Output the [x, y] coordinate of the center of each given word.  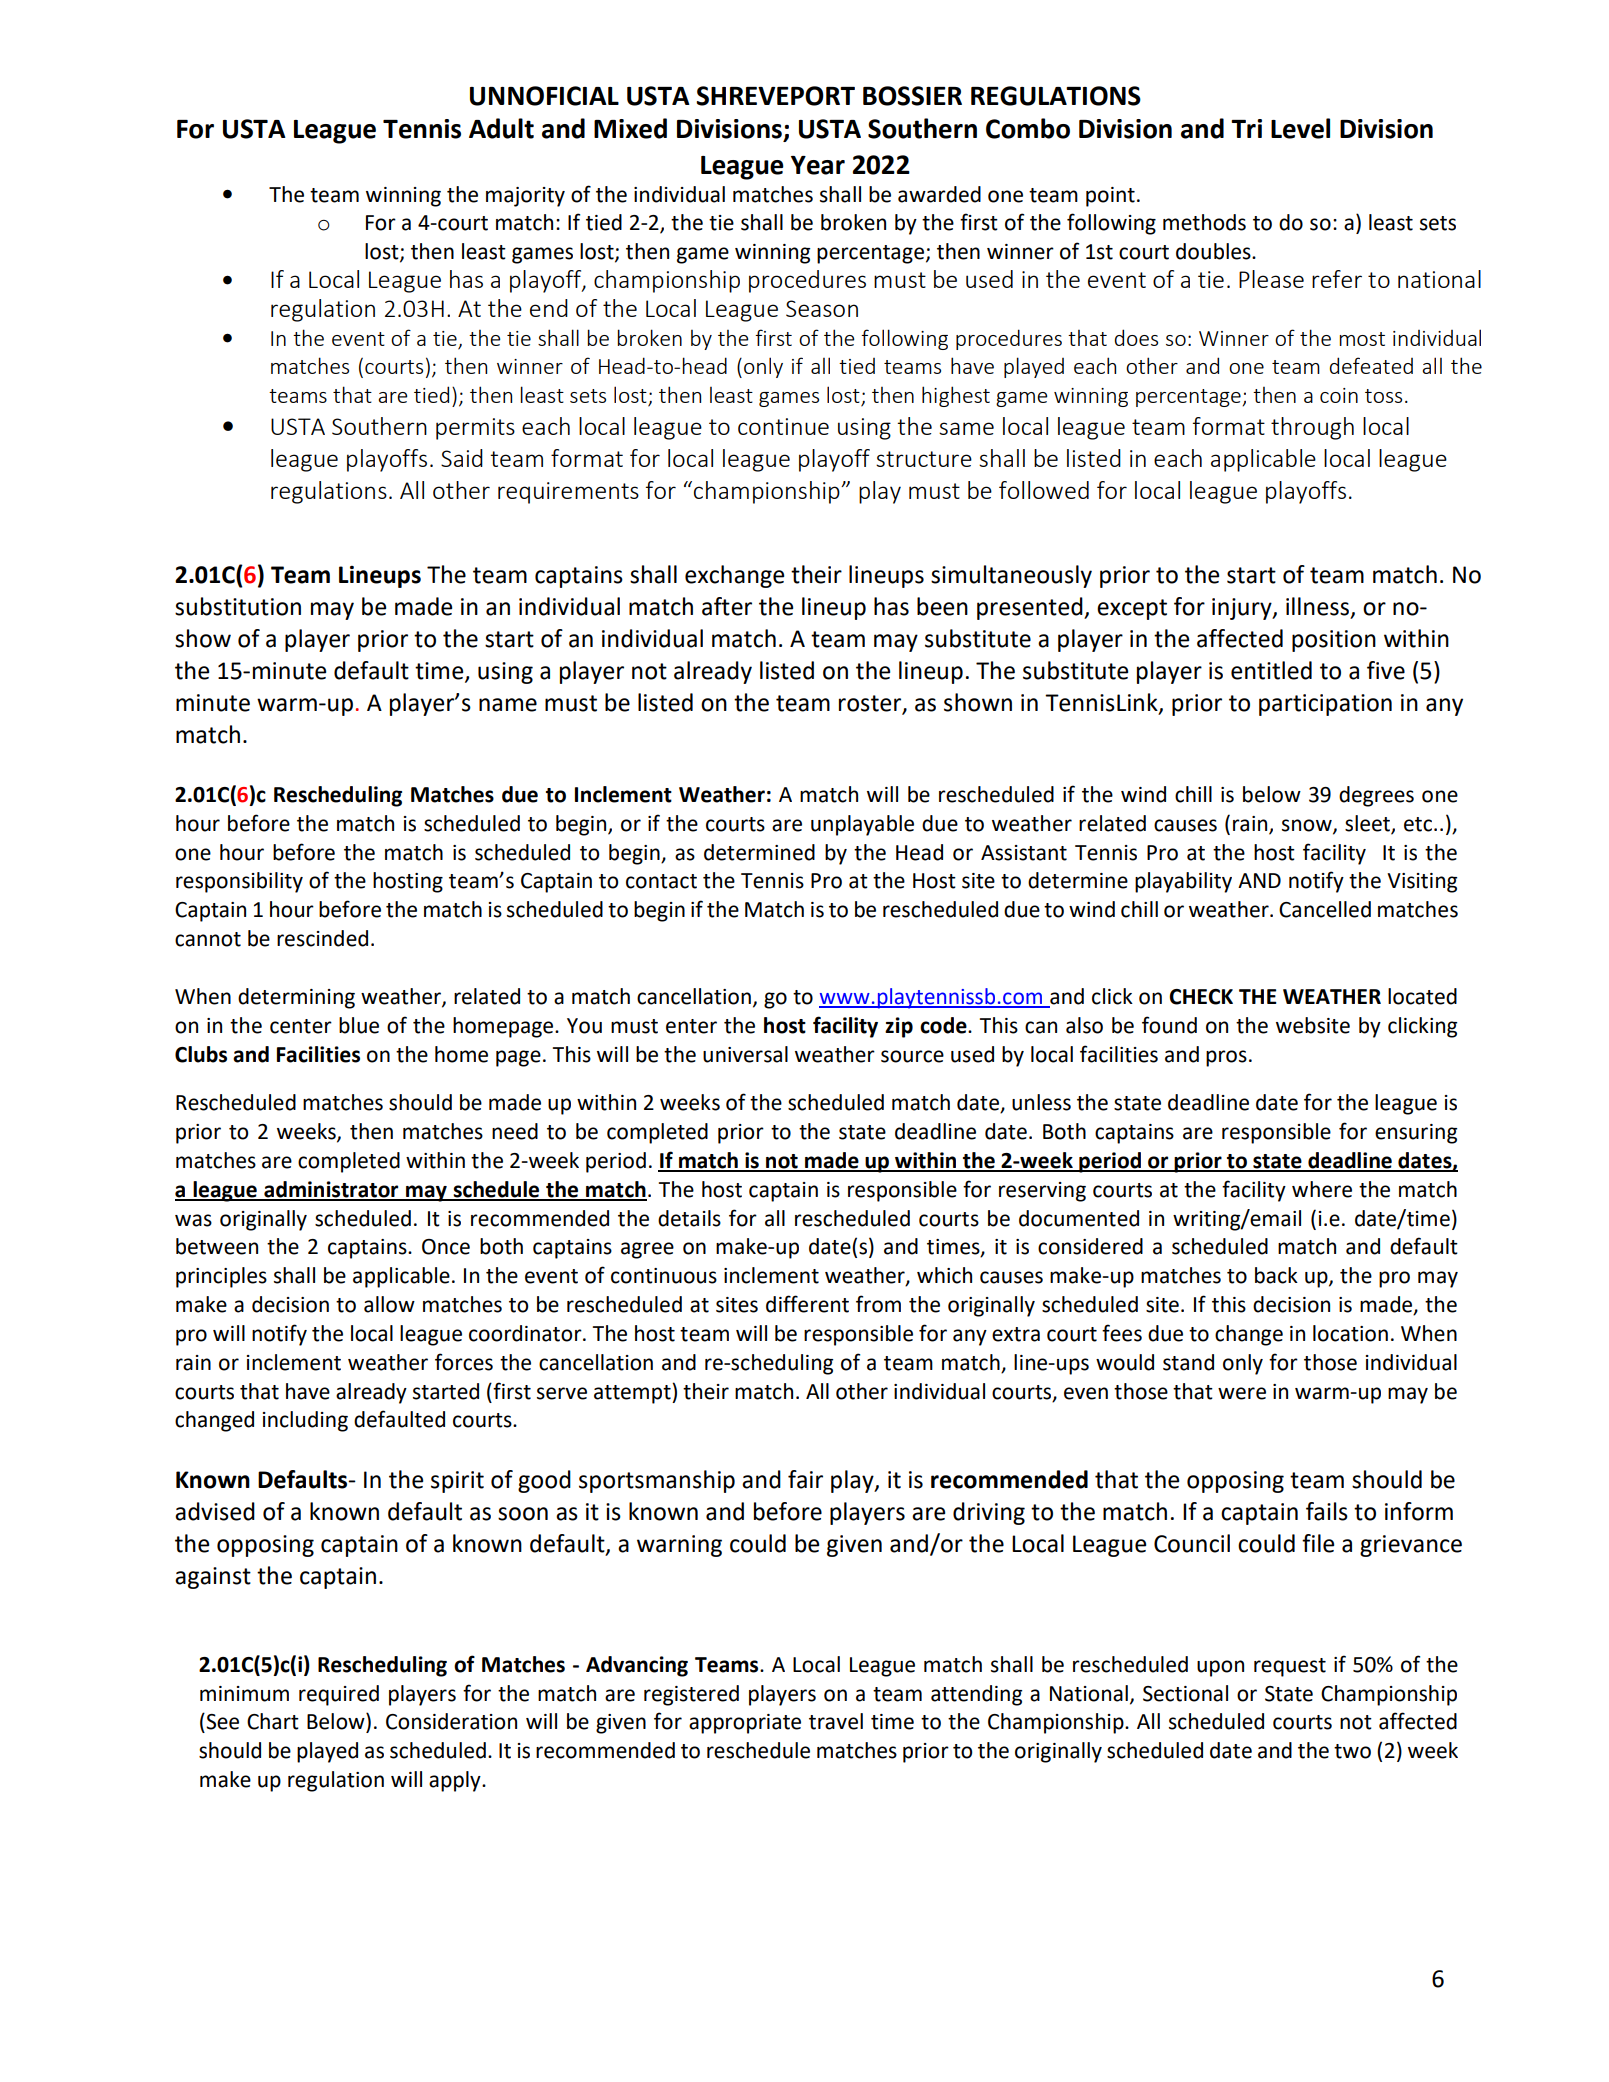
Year [818, 165]
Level [1300, 128]
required [339, 1695]
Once [446, 1247]
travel [836, 1721]
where [1322, 1189]
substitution [238, 606]
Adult [501, 128]
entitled [1271, 670]
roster [871, 704]
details [689, 1218]
